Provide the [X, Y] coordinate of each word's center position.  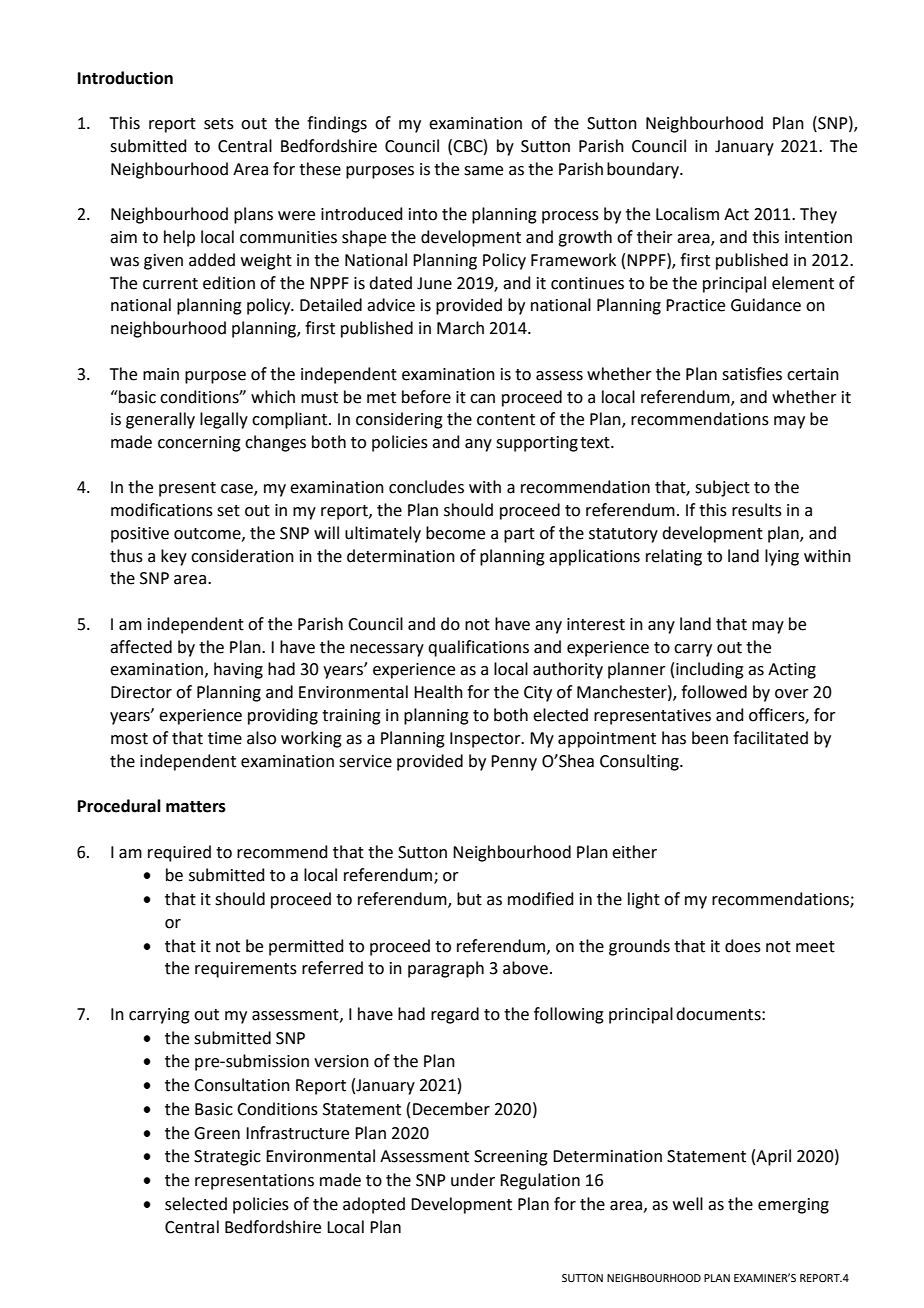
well [688, 1204]
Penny [514, 763]
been [710, 738]
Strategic [227, 1158]
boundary [644, 170]
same [483, 171]
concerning [199, 444]
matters [196, 807]
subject [722, 488]
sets [219, 124]
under [473, 1180]
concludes [426, 487]
